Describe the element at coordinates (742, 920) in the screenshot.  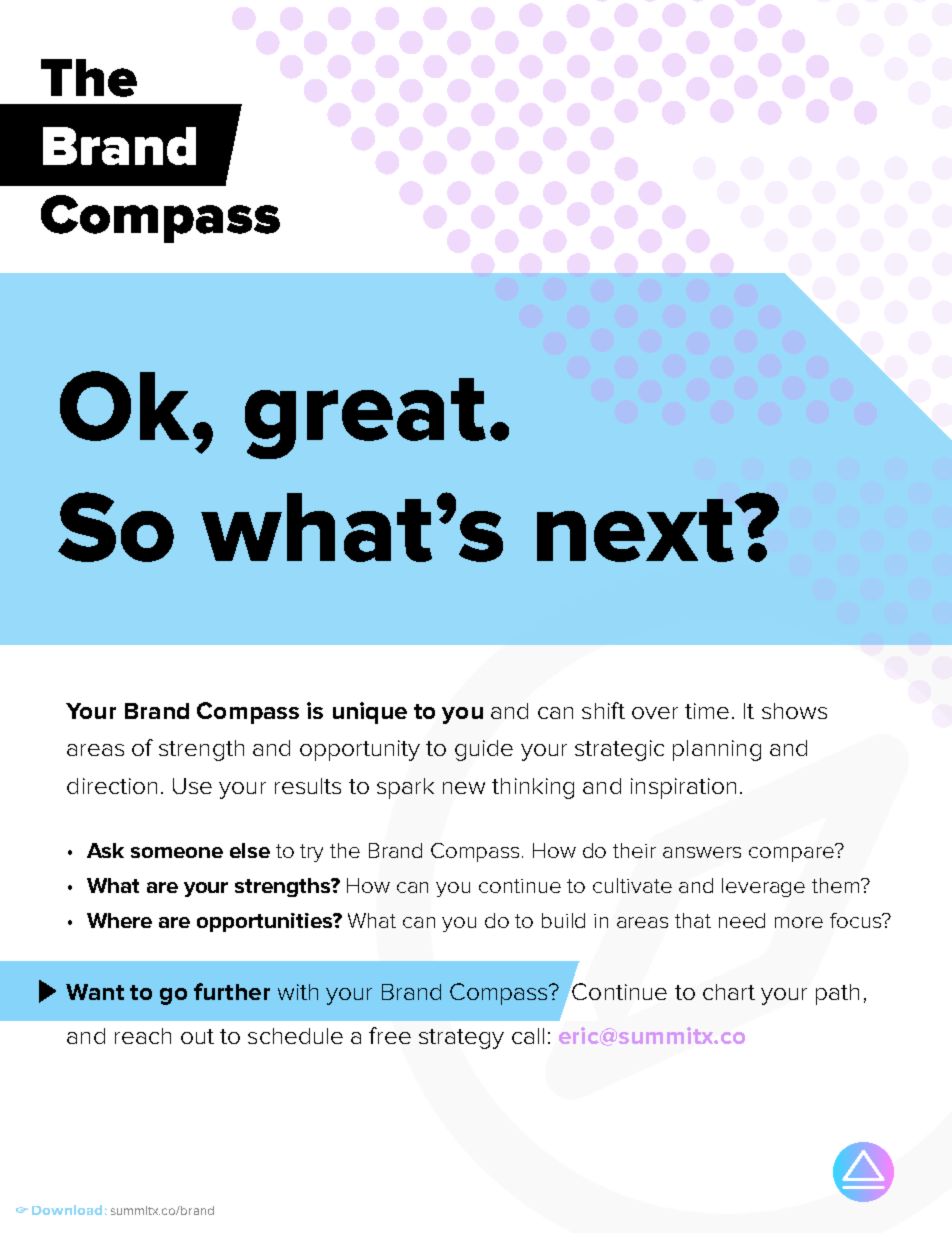
I see `need` at that location.
